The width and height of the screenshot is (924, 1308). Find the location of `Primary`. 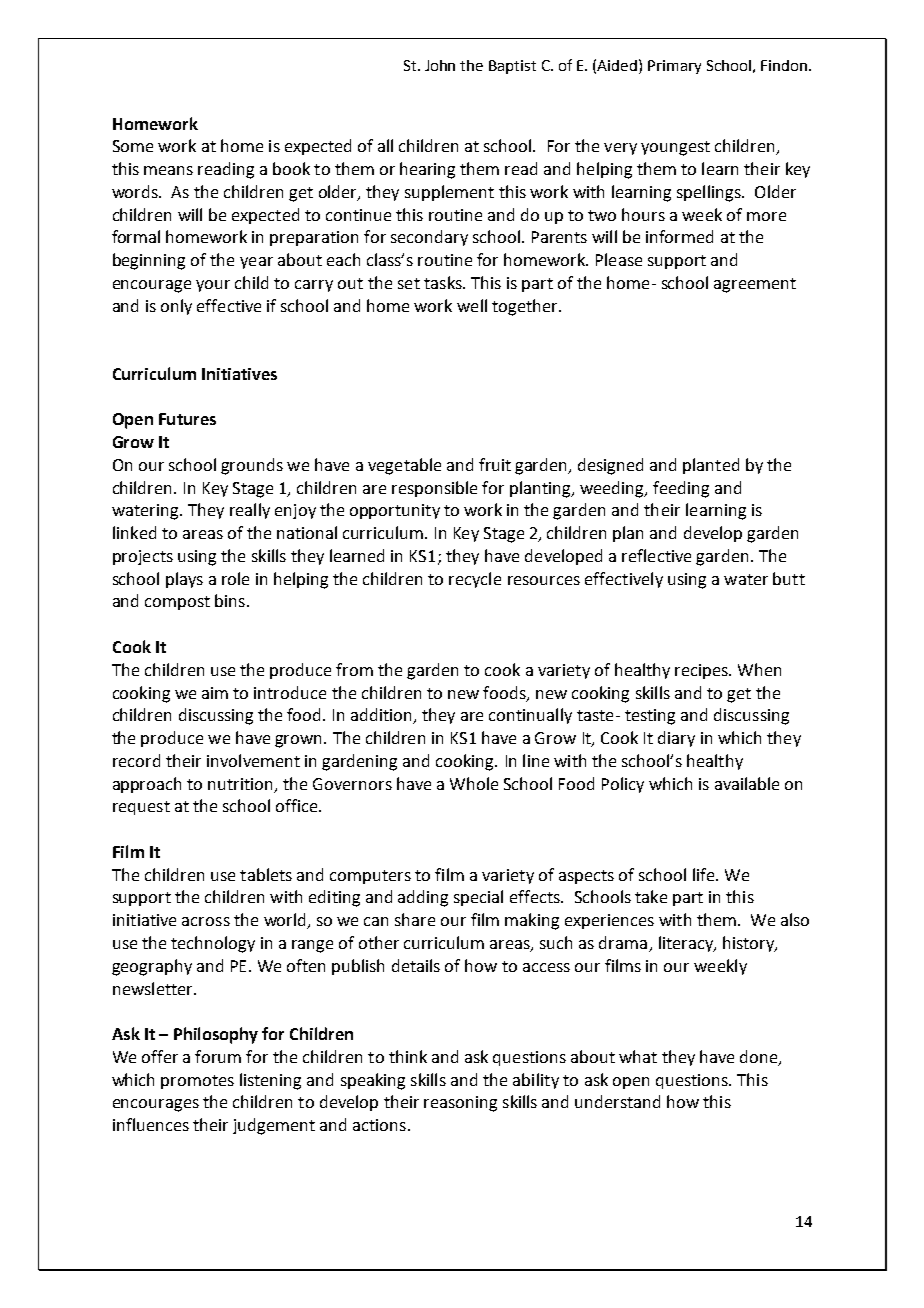

Primary is located at coordinates (674, 67).
